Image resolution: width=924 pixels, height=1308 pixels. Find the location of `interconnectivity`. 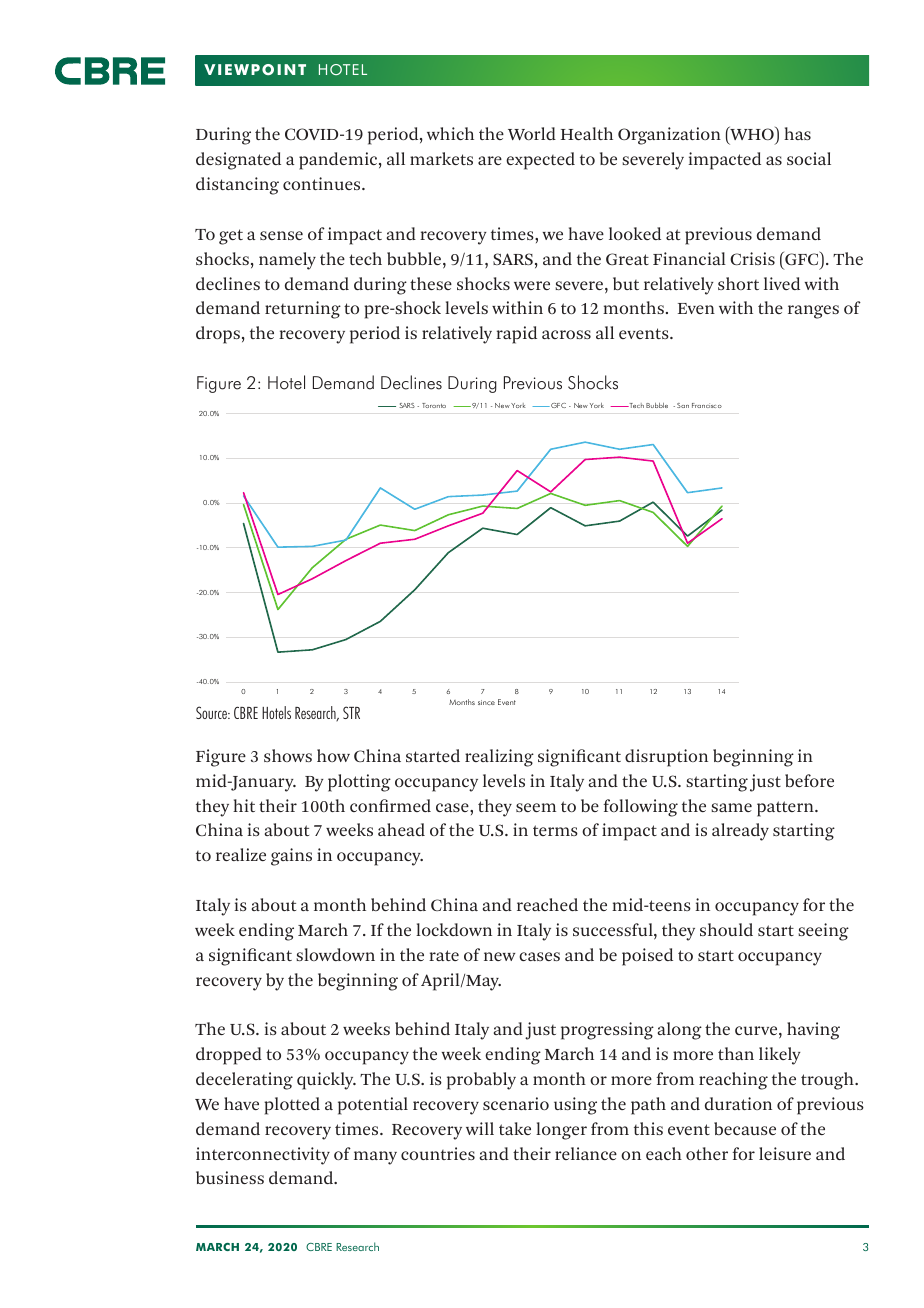

interconnectivity is located at coordinates (263, 1156).
